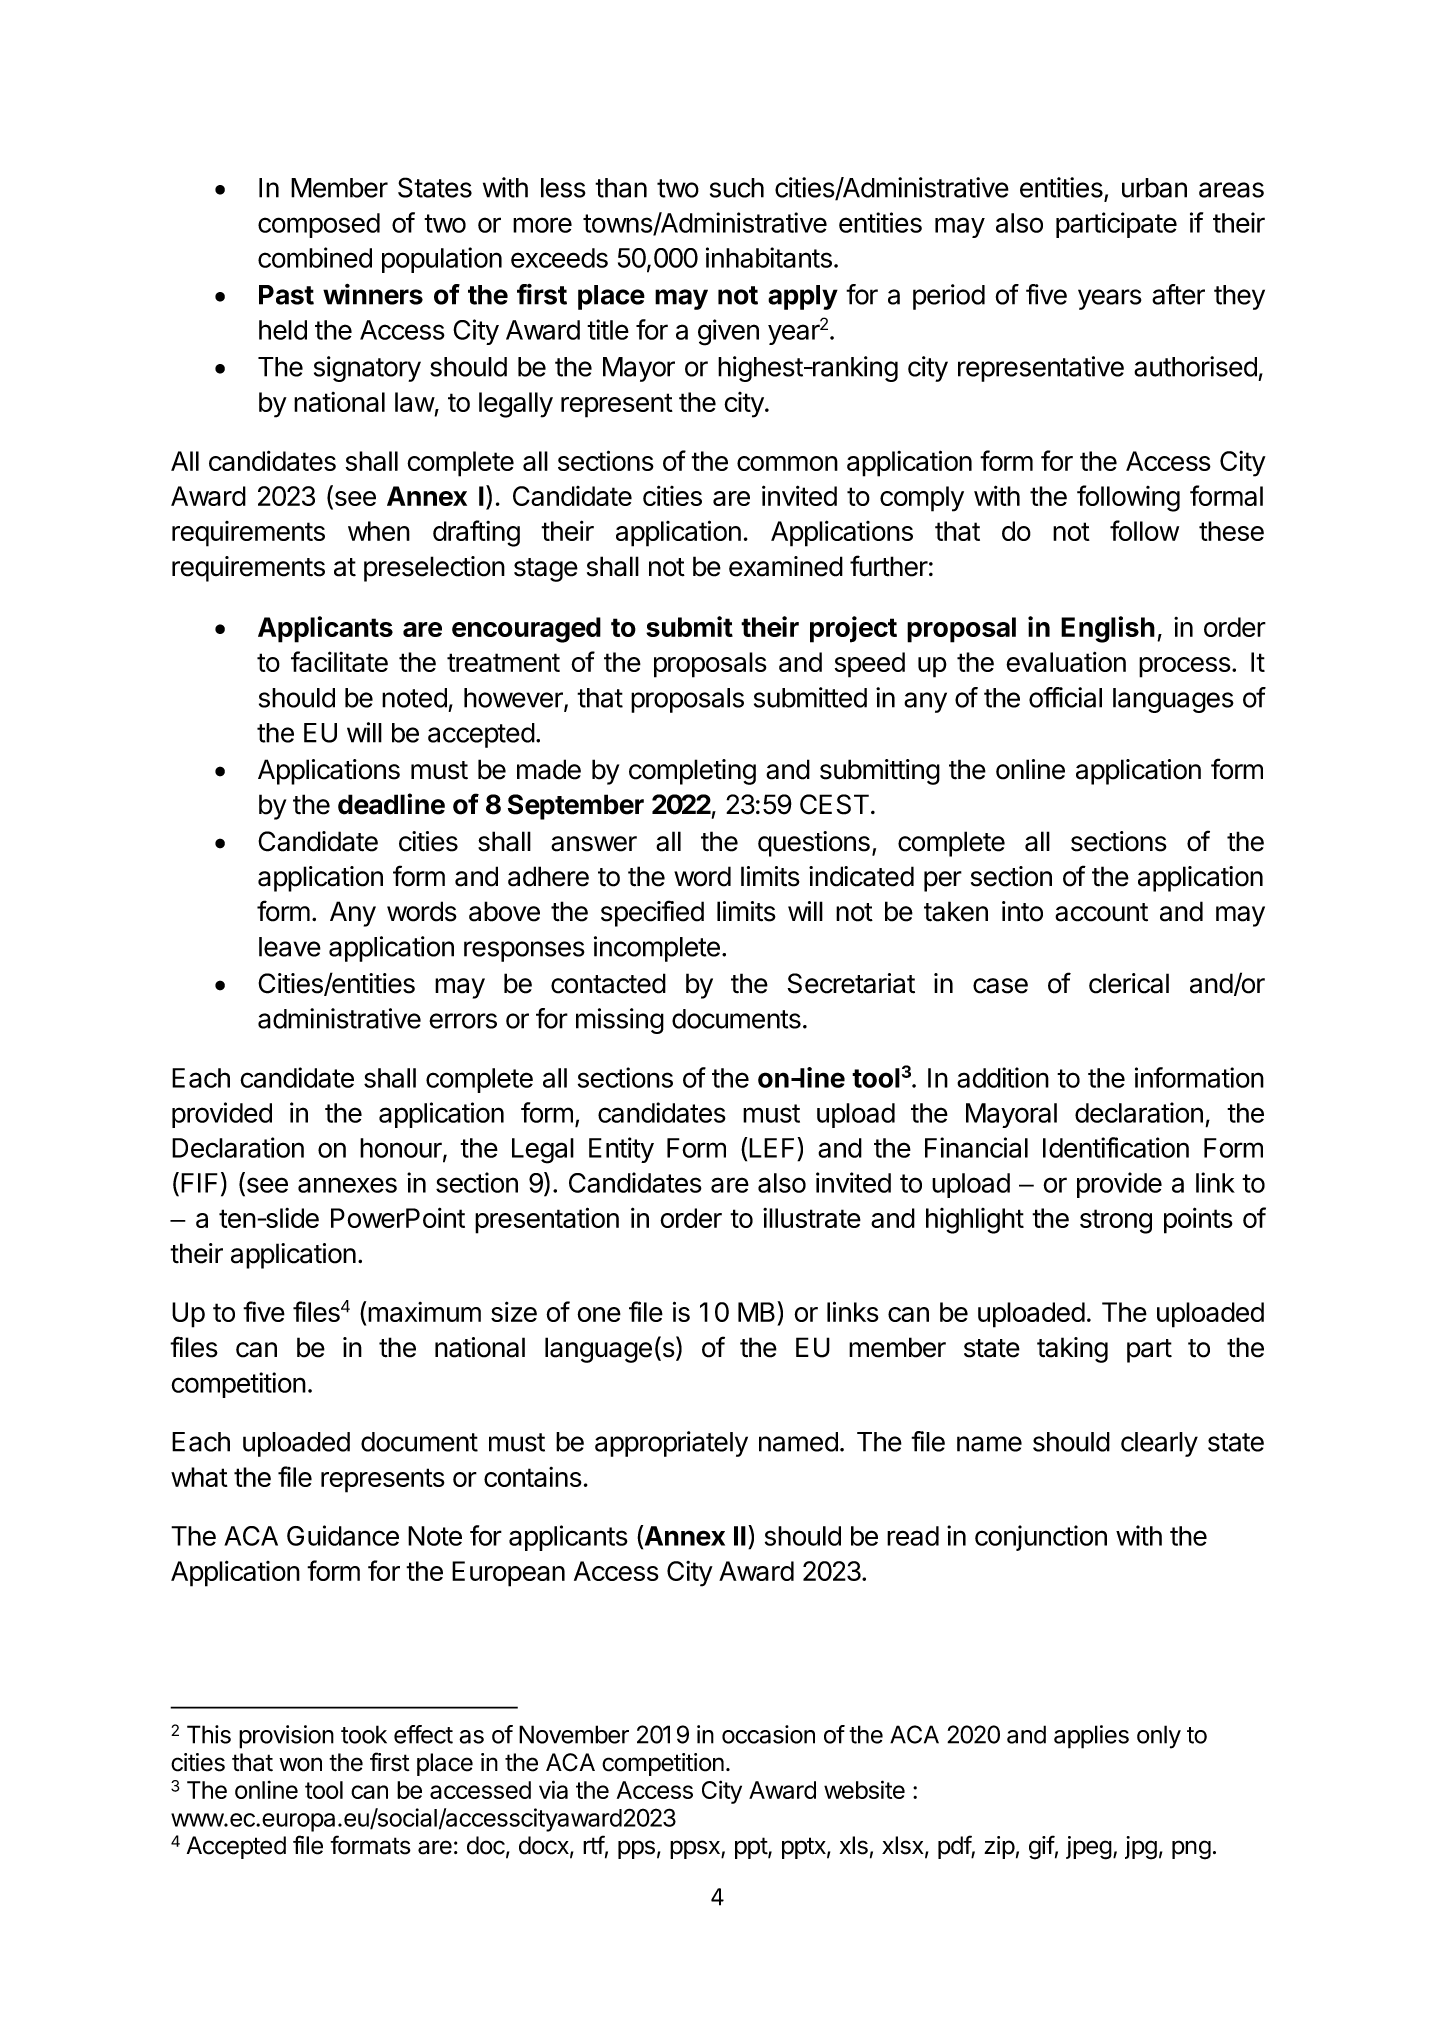  Describe the element at coordinates (1154, 188) in the screenshot. I see `urban` at that location.
